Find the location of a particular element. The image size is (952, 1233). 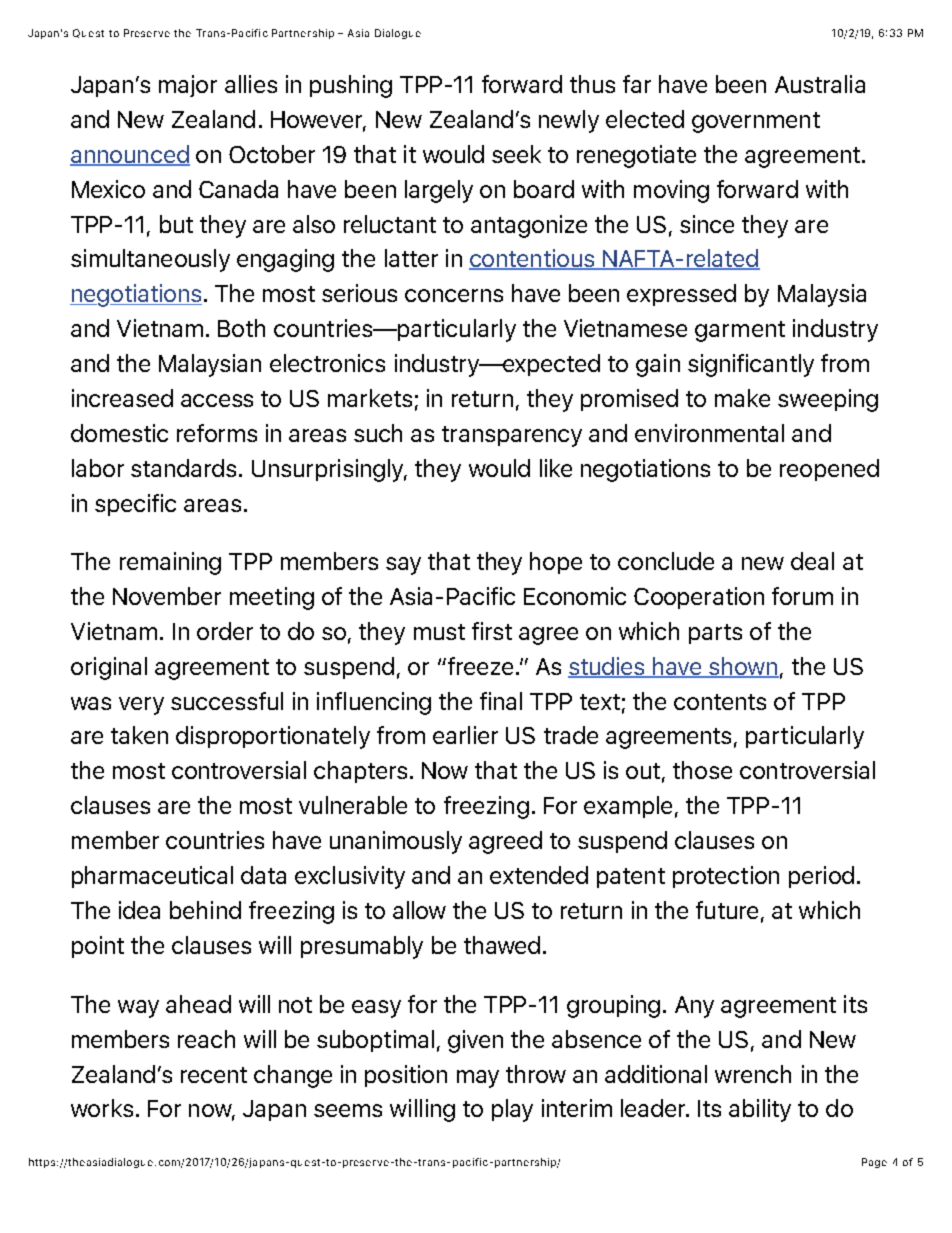

ability is located at coordinates (760, 1110).
